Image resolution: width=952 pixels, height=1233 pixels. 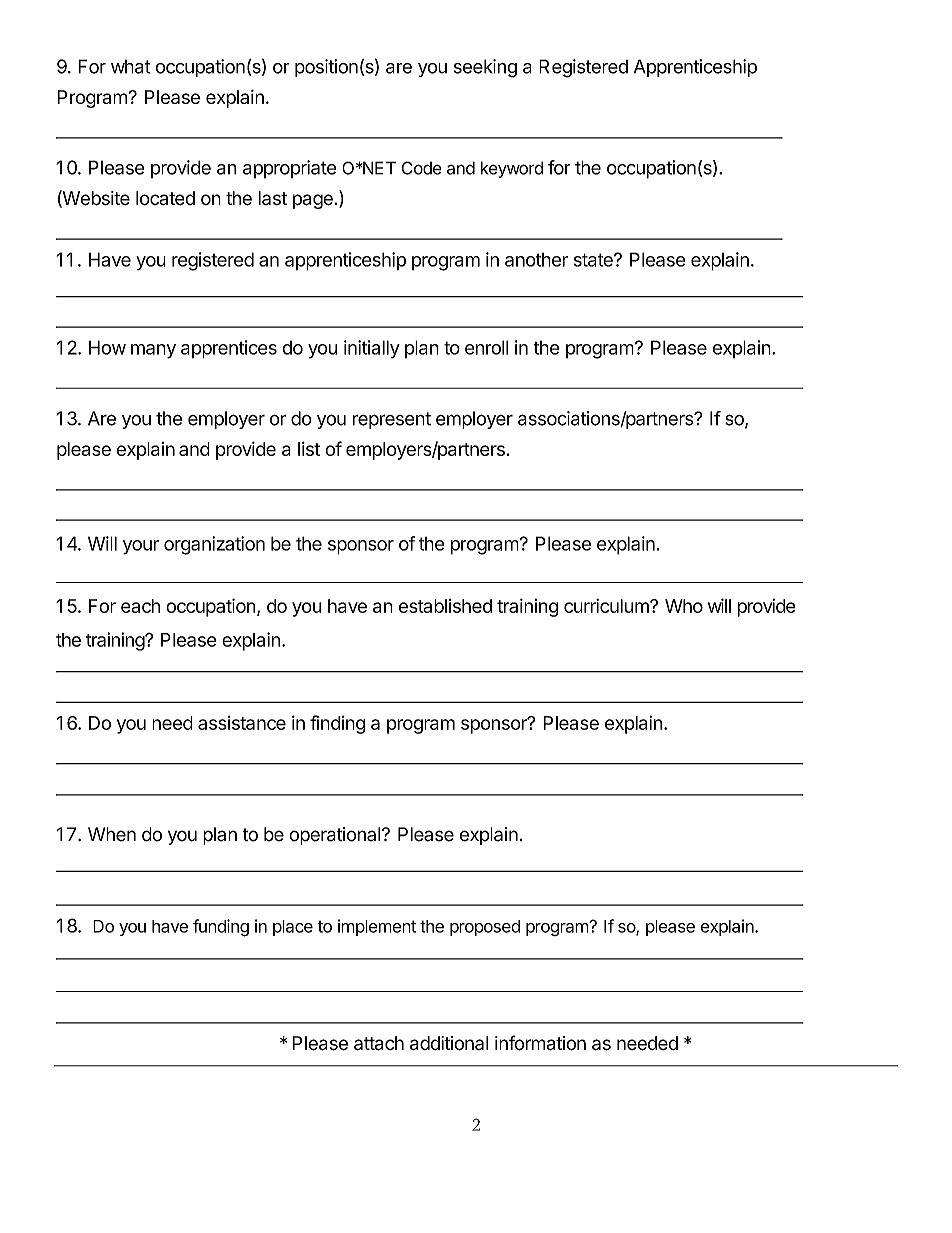 I want to click on many, so click(x=153, y=351).
